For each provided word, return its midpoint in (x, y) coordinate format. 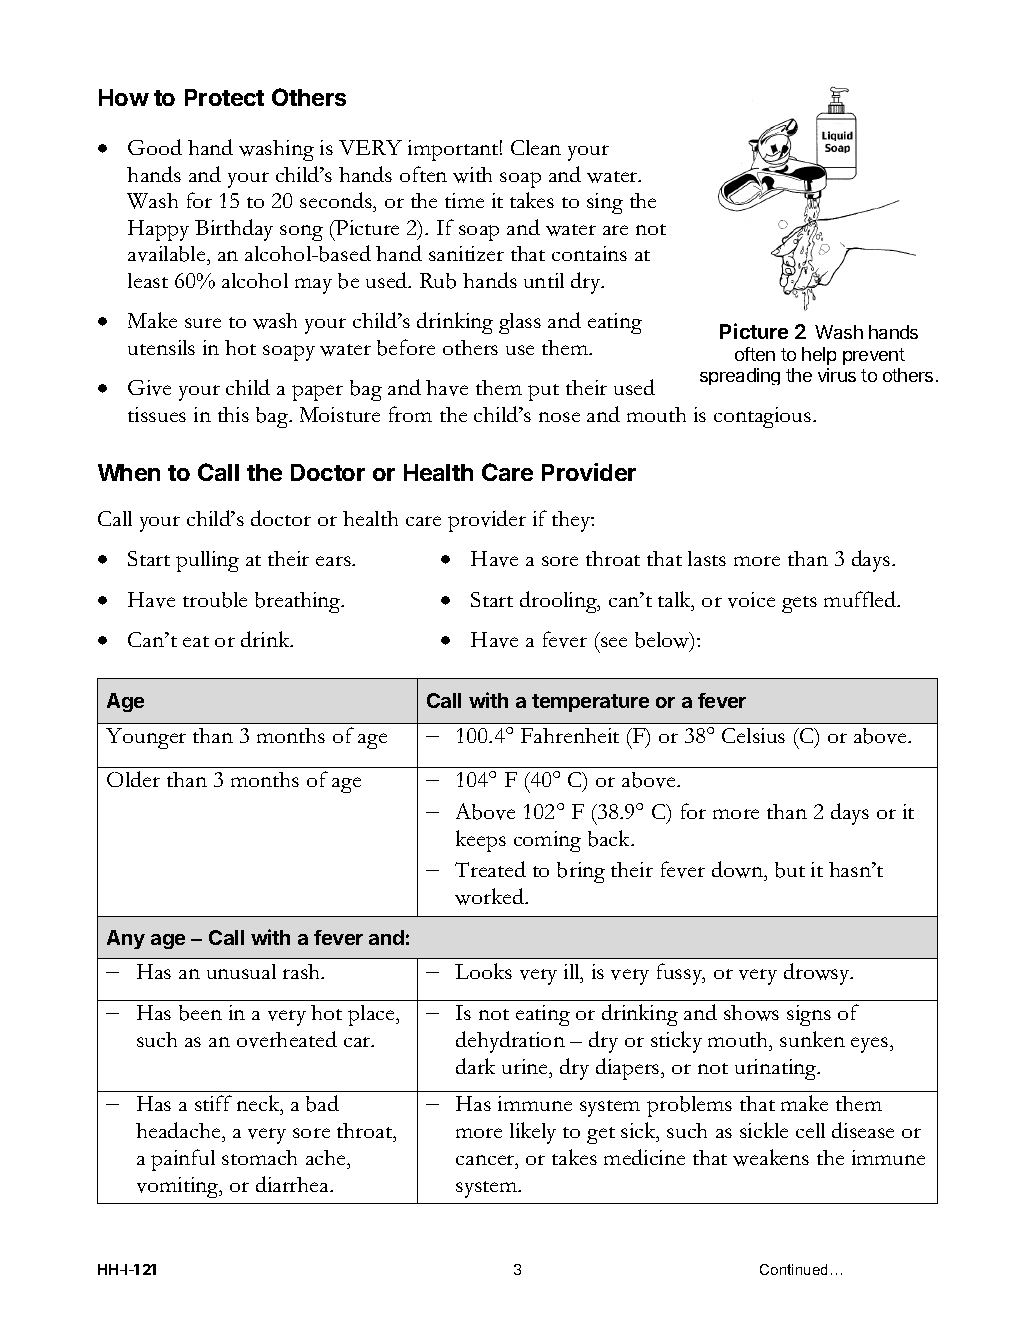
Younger (146, 738)
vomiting (179, 1187)
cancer (486, 1160)
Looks (483, 971)
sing (605, 203)
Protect (224, 97)
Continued (793, 1269)
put (543, 392)
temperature (590, 703)
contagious (764, 417)
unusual (241, 971)
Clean (536, 147)
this (233, 414)
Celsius (753, 735)
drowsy (818, 974)
